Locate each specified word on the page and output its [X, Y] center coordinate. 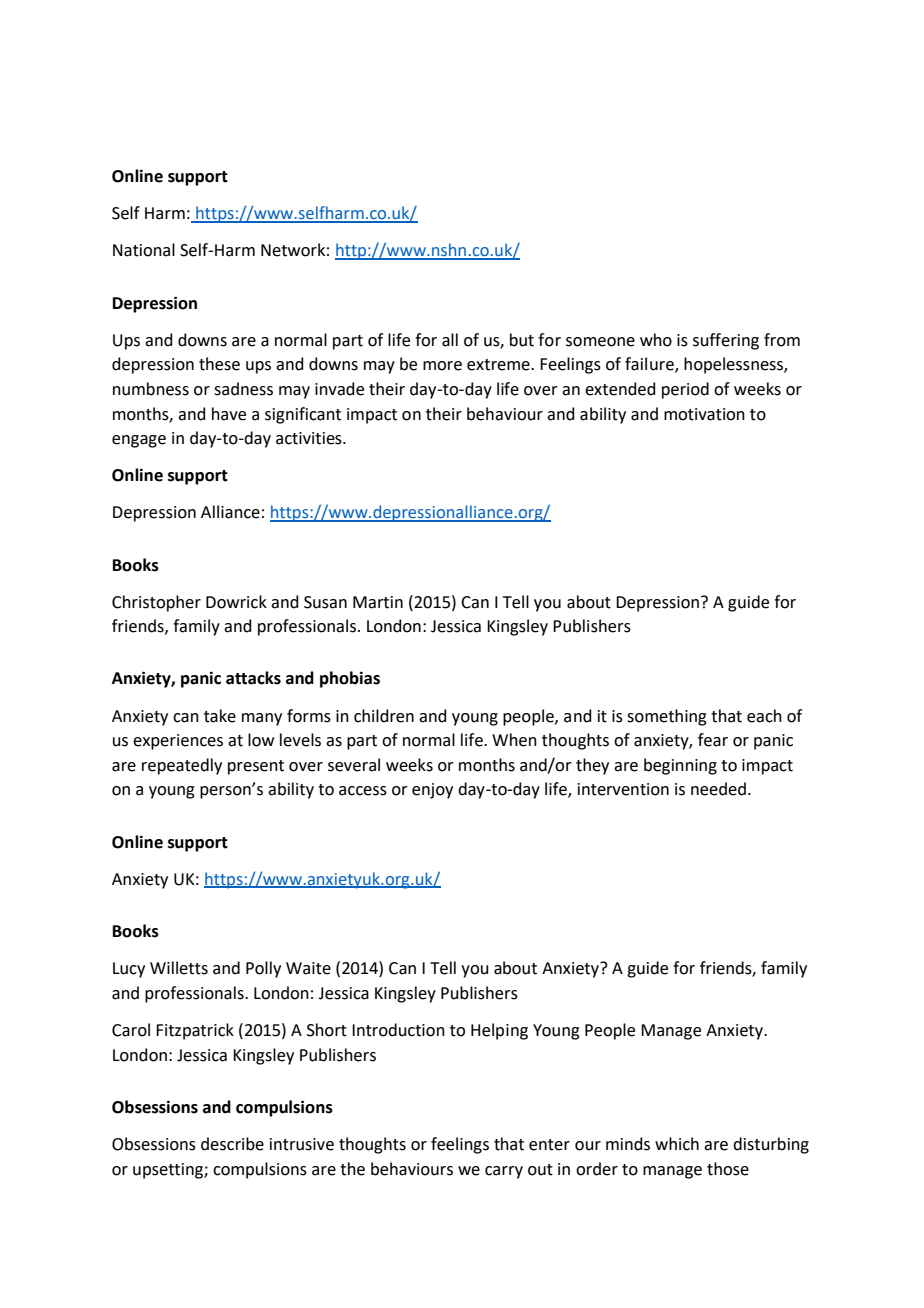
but [522, 340]
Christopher [156, 603]
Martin [378, 602]
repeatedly [182, 766]
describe [232, 1144]
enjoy [432, 791]
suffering [726, 341]
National [144, 250]
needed [718, 789]
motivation [704, 414]
